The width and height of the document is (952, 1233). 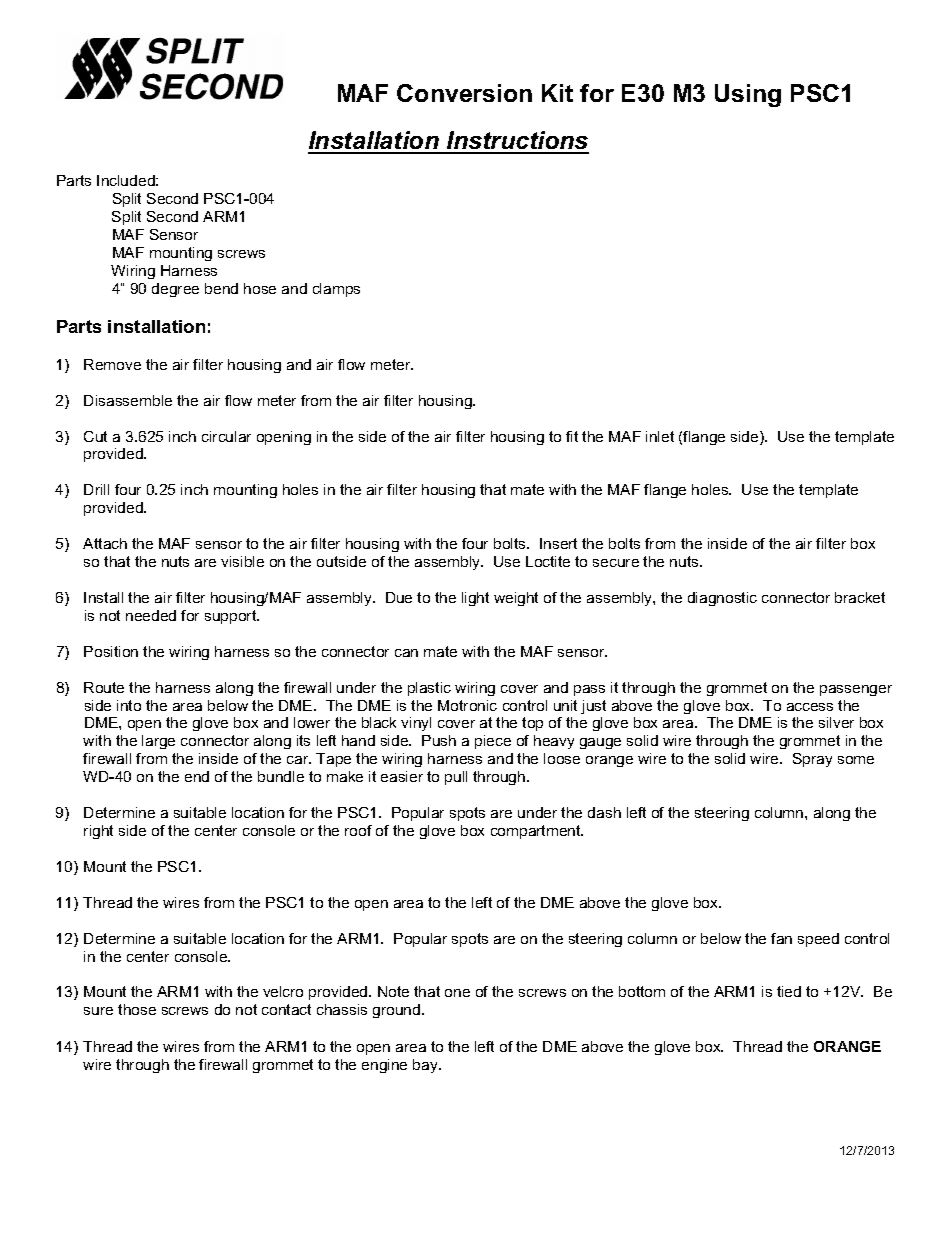 I want to click on tied, so click(x=789, y=991).
